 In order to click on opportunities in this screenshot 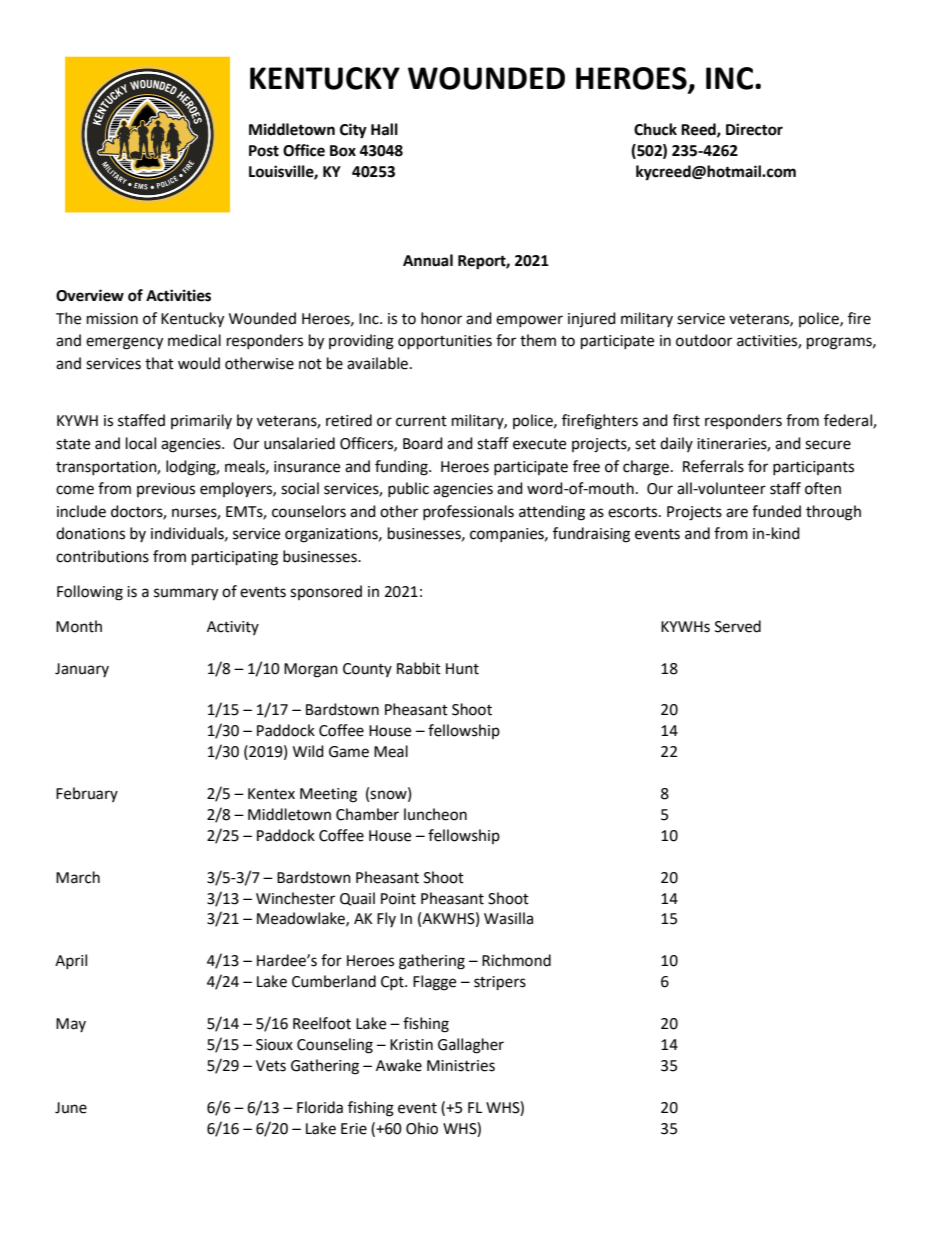, I will do `click(445, 342)`.
